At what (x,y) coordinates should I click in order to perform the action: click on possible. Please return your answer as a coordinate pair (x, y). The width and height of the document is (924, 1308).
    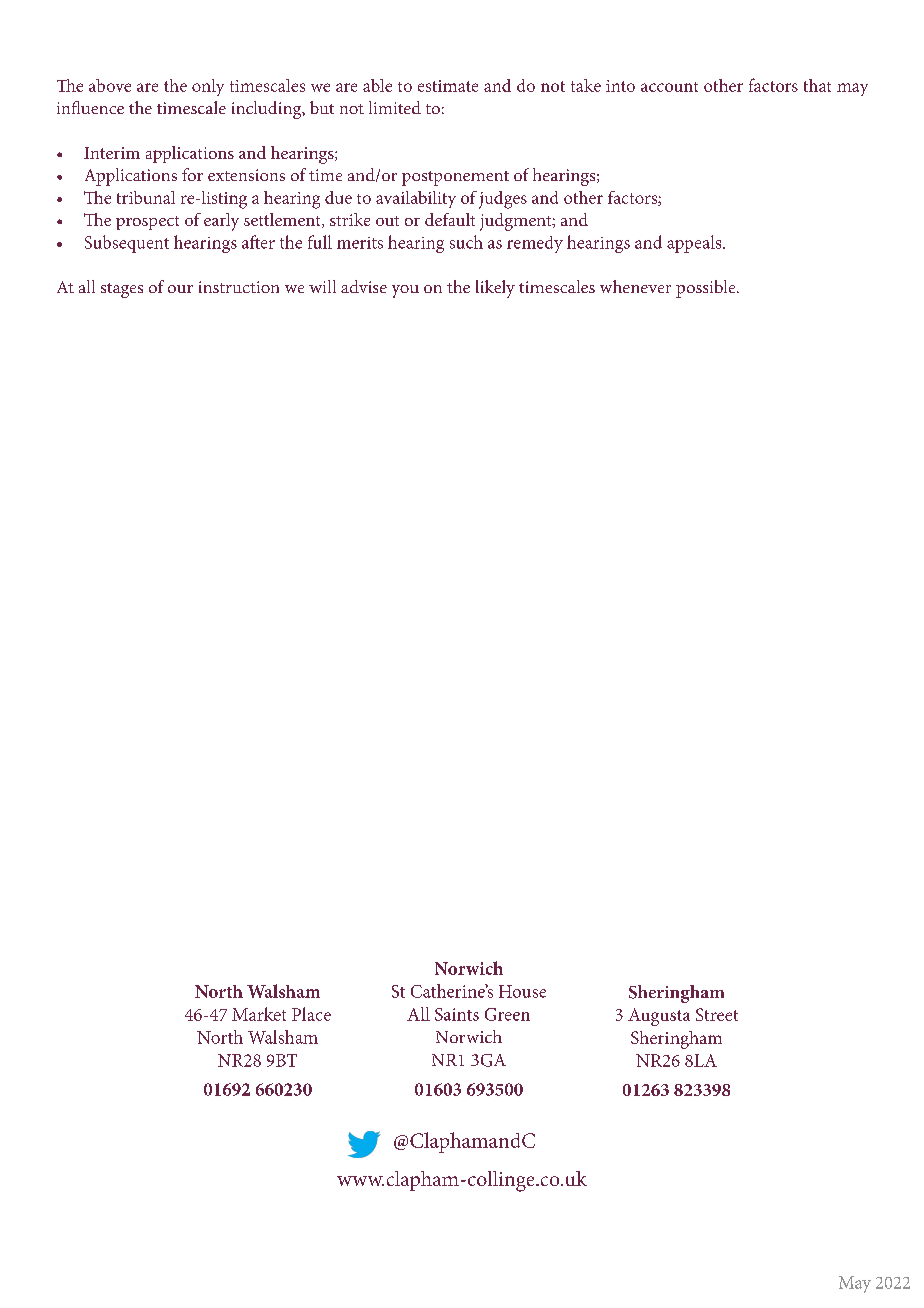
    Looking at the image, I should click on (707, 289).
